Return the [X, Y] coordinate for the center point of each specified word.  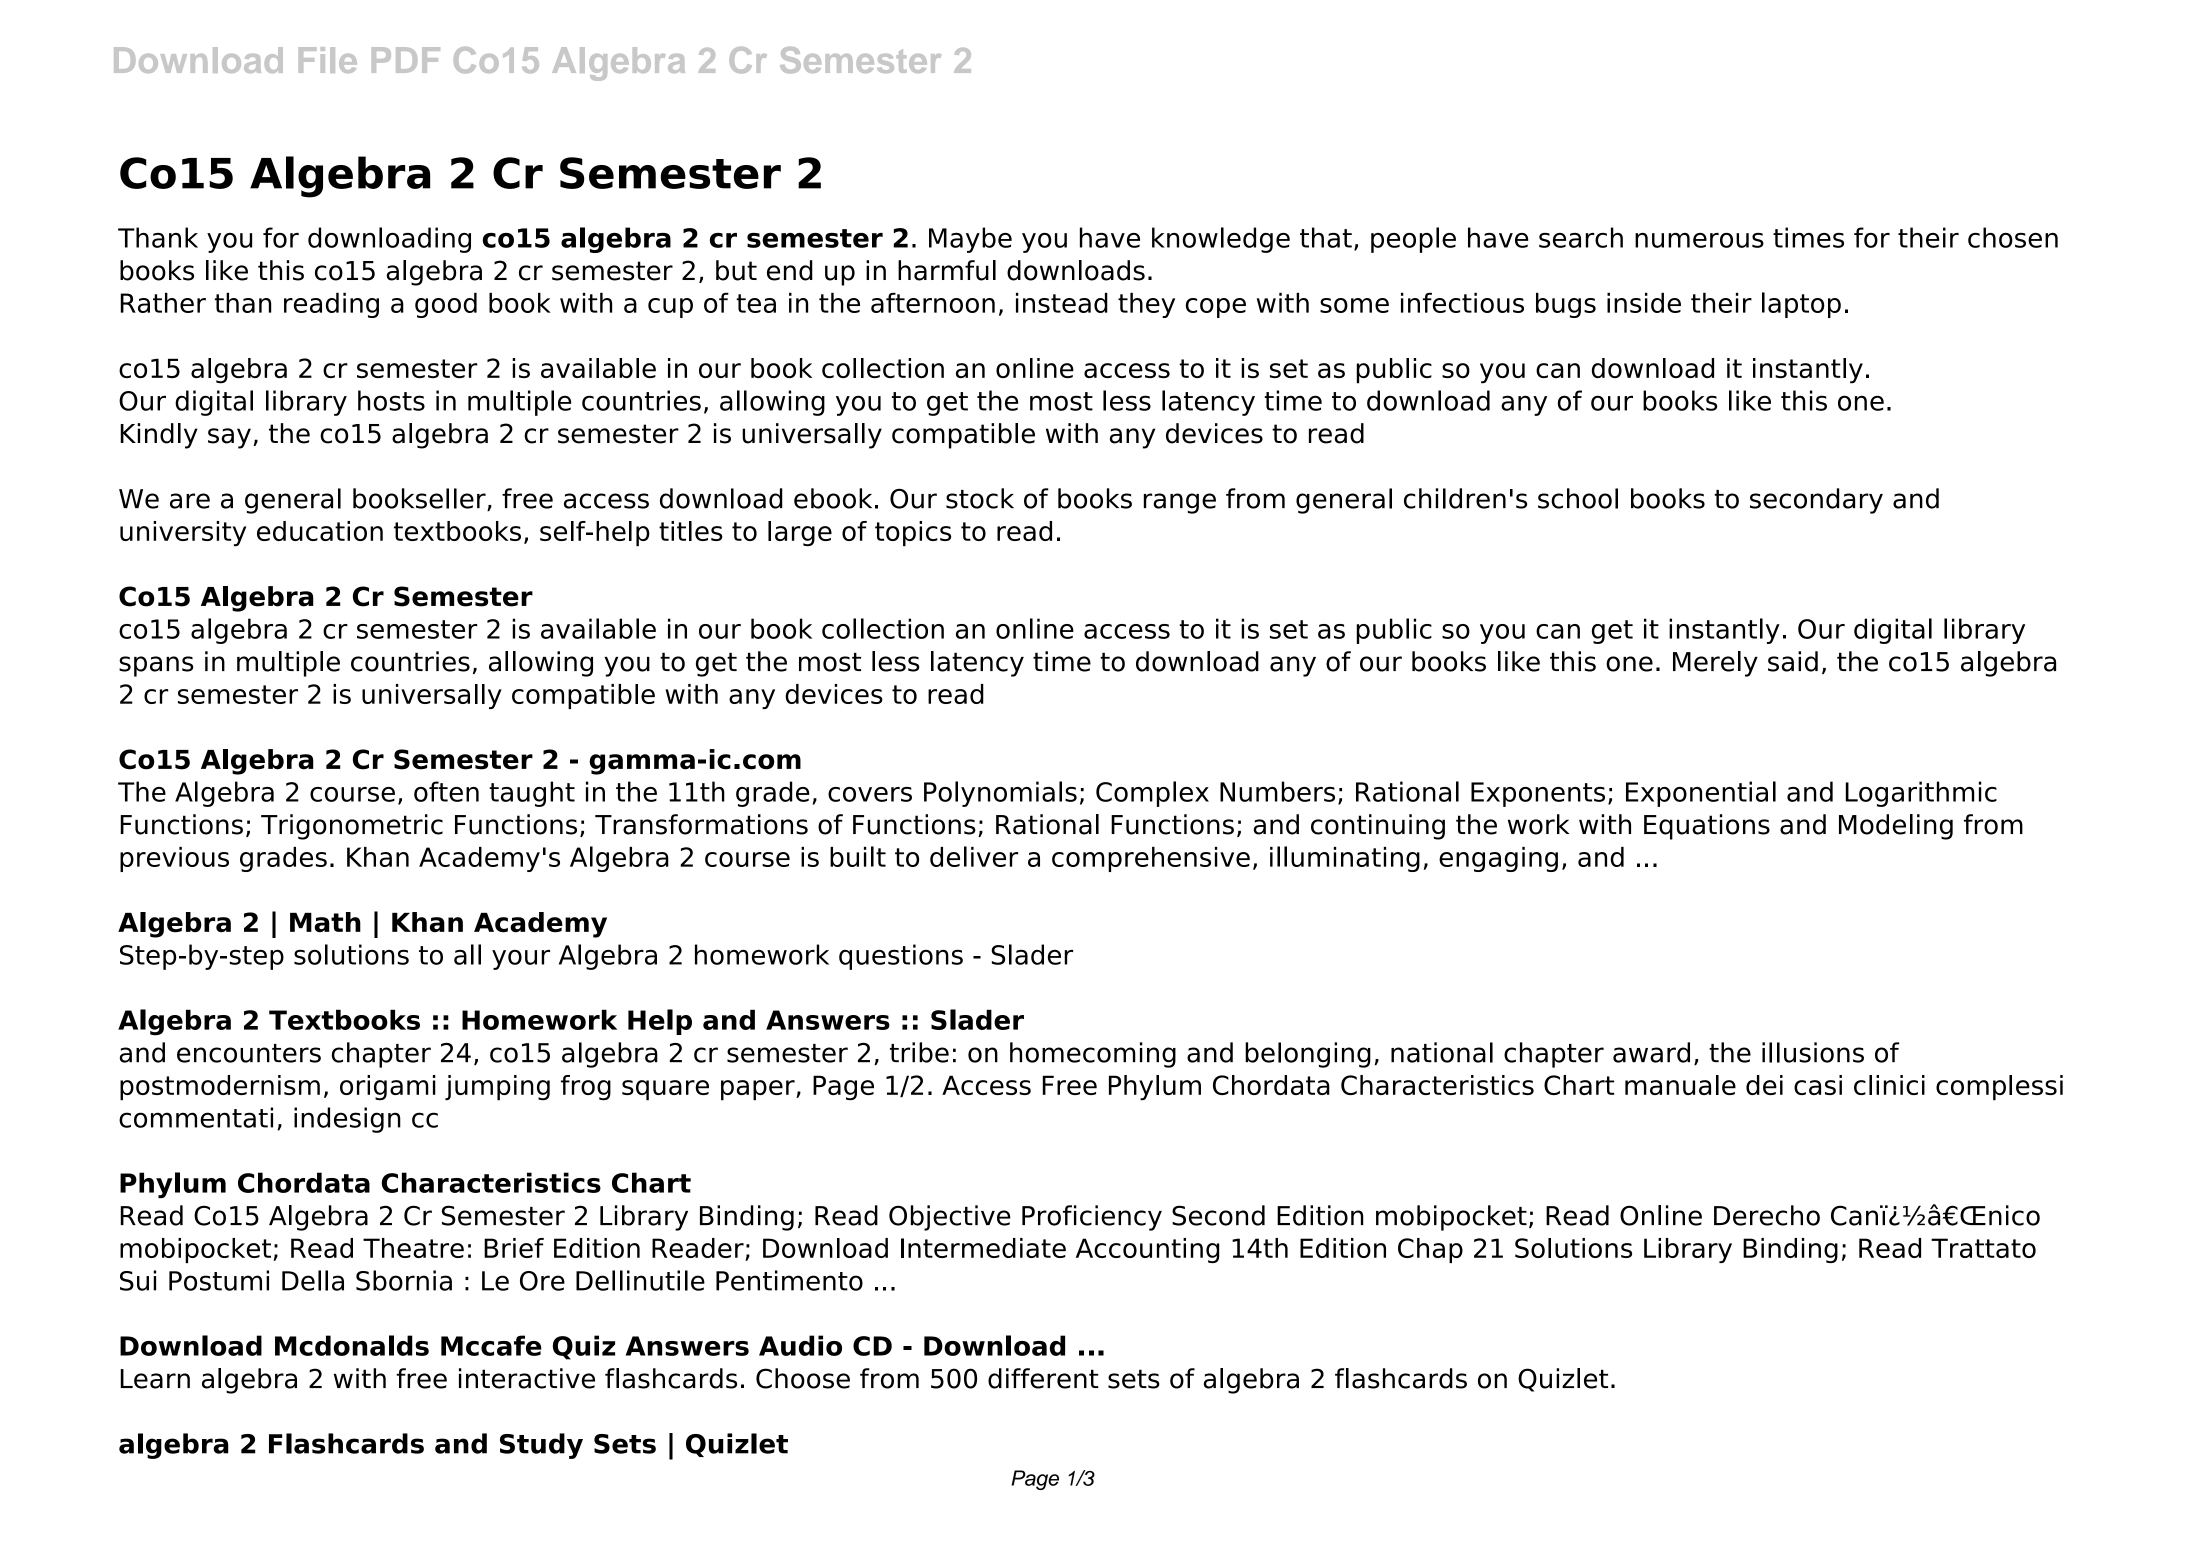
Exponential [1701, 794]
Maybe [970, 240]
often [446, 791]
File [328, 60]
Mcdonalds [352, 1345]
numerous [1699, 240]
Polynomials [1000, 794]
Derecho [1767, 1215]
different [1043, 1378]
